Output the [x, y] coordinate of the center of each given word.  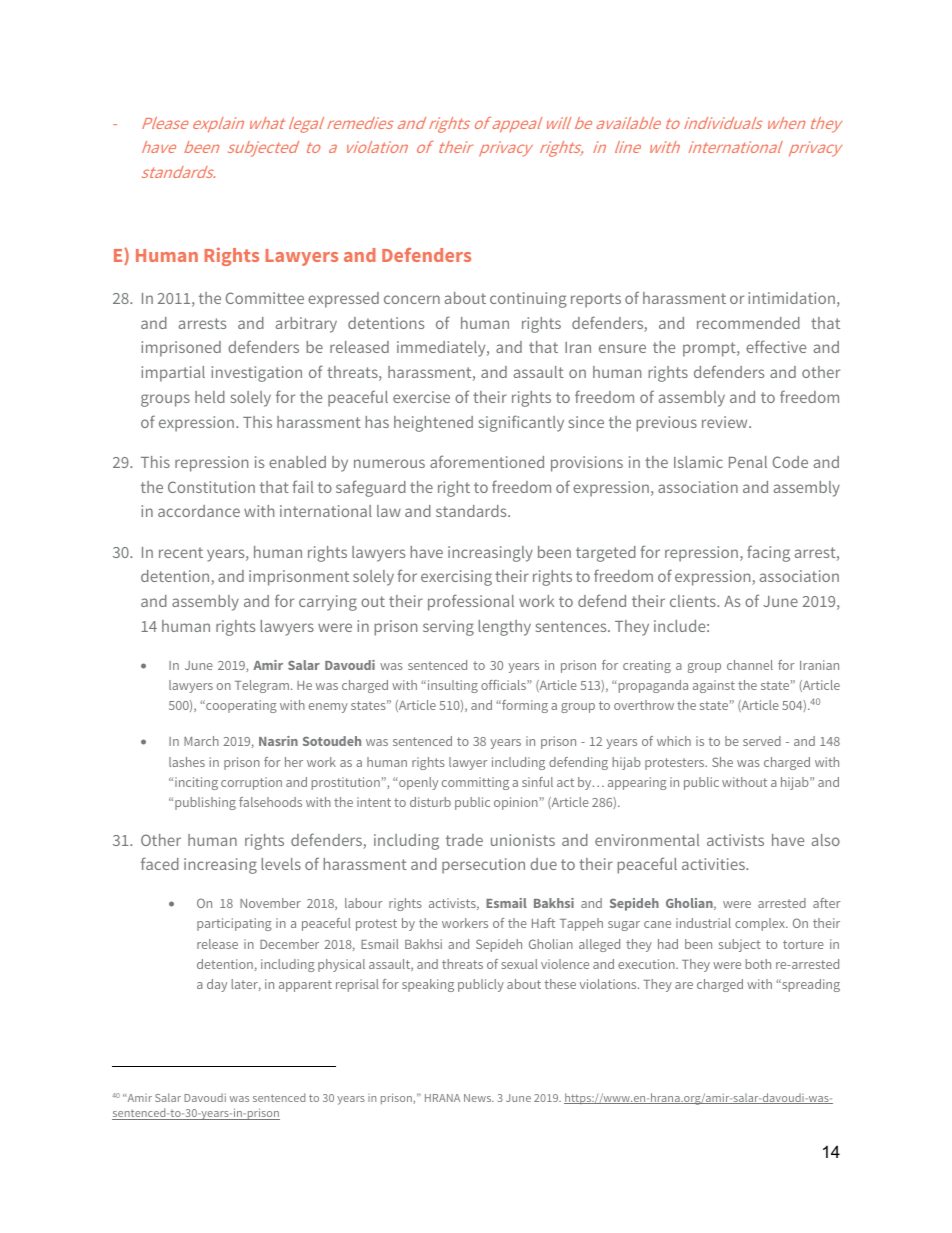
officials [504, 685]
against [714, 686]
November [270, 903]
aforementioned [487, 461]
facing [768, 553]
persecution [483, 866]
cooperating [240, 706]
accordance [199, 511]
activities [714, 864]
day [217, 985]
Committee [265, 298]
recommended [748, 323]
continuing [528, 300]
